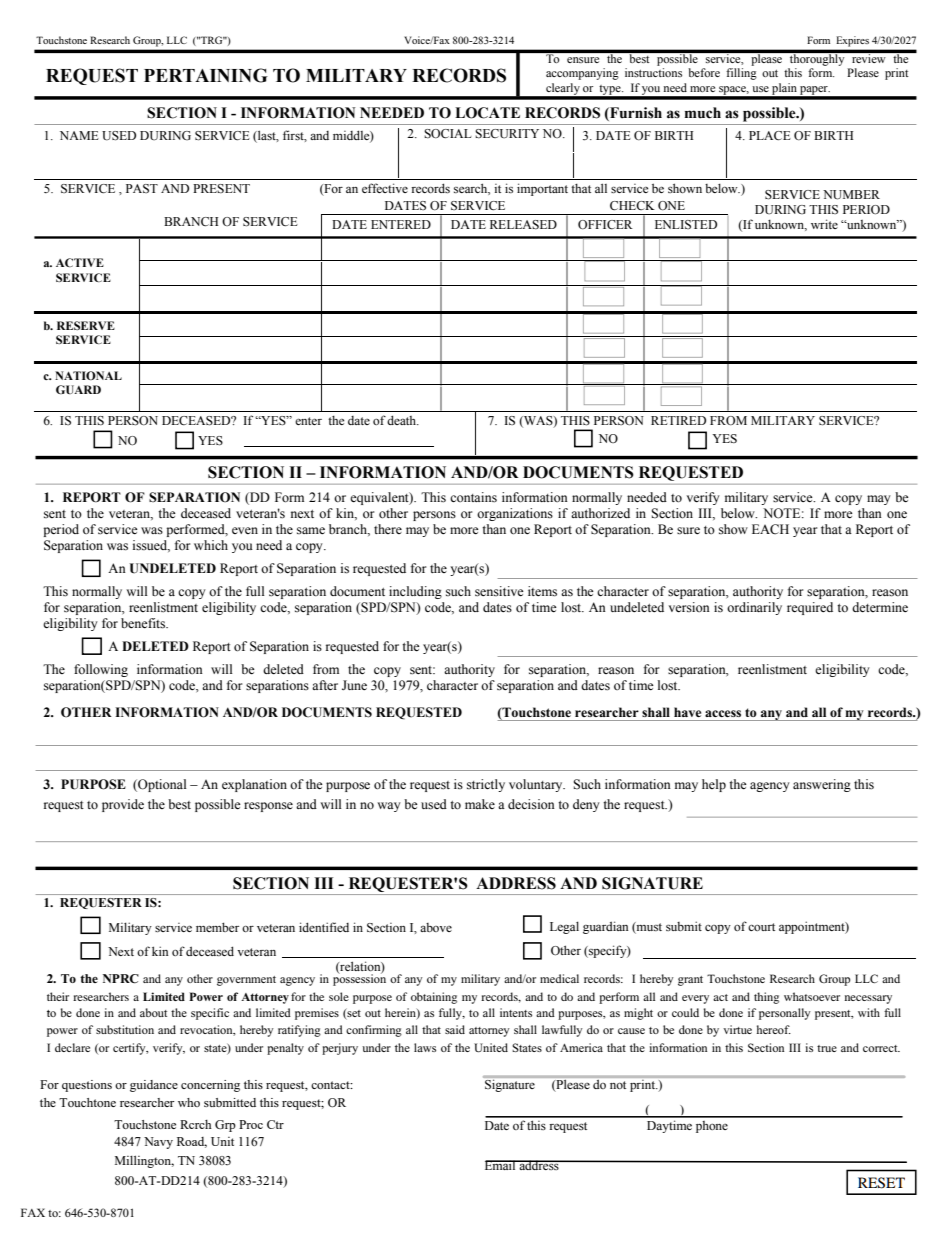 The height and width of the page is (1233, 952). What do you see at coordinates (741, 74) in the page?
I see `filling` at bounding box center [741, 74].
